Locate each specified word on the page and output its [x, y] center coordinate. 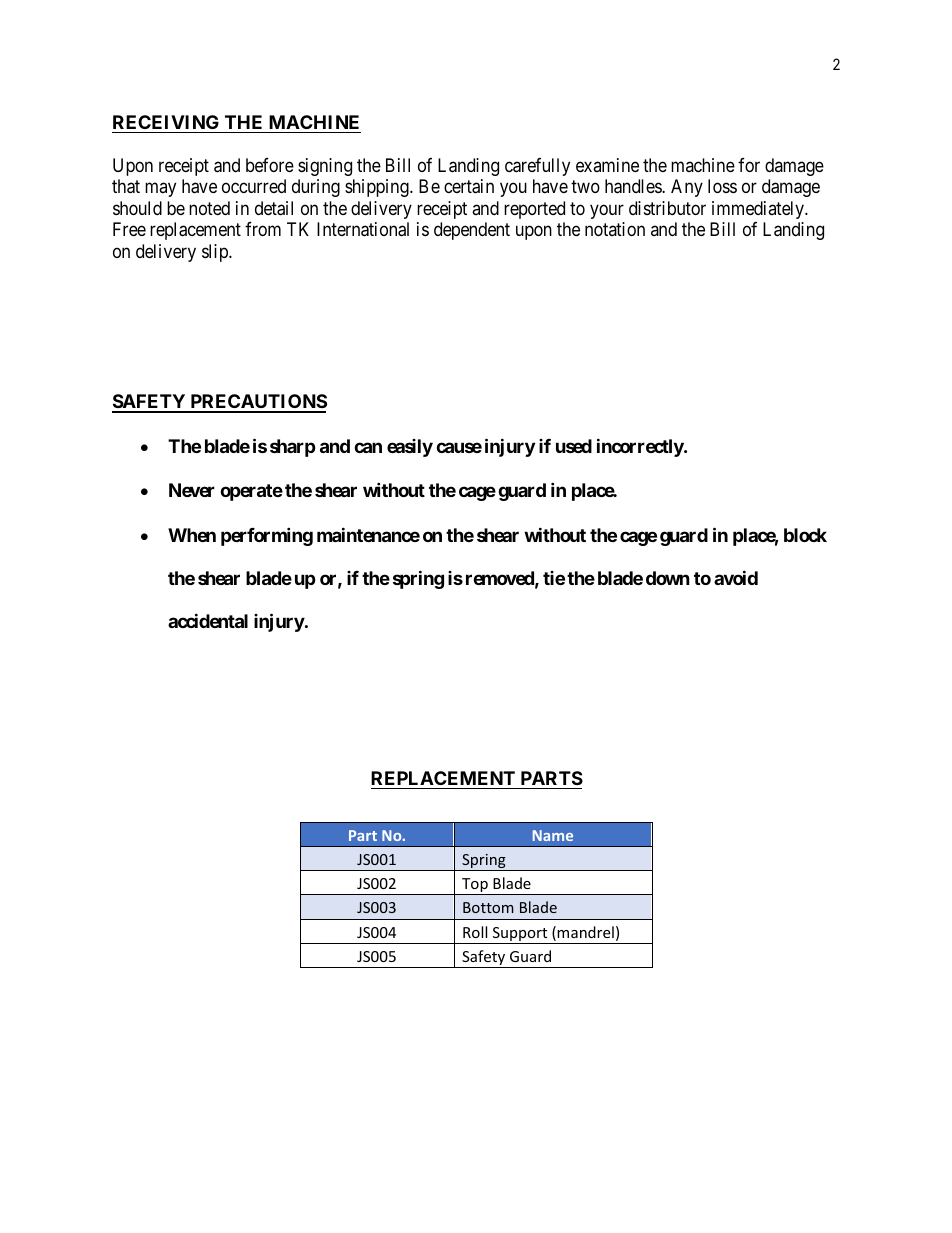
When [192, 535]
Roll [475, 932]
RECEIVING [166, 122]
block [805, 535]
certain [469, 186]
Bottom [488, 907]
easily [410, 448]
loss [722, 186]
